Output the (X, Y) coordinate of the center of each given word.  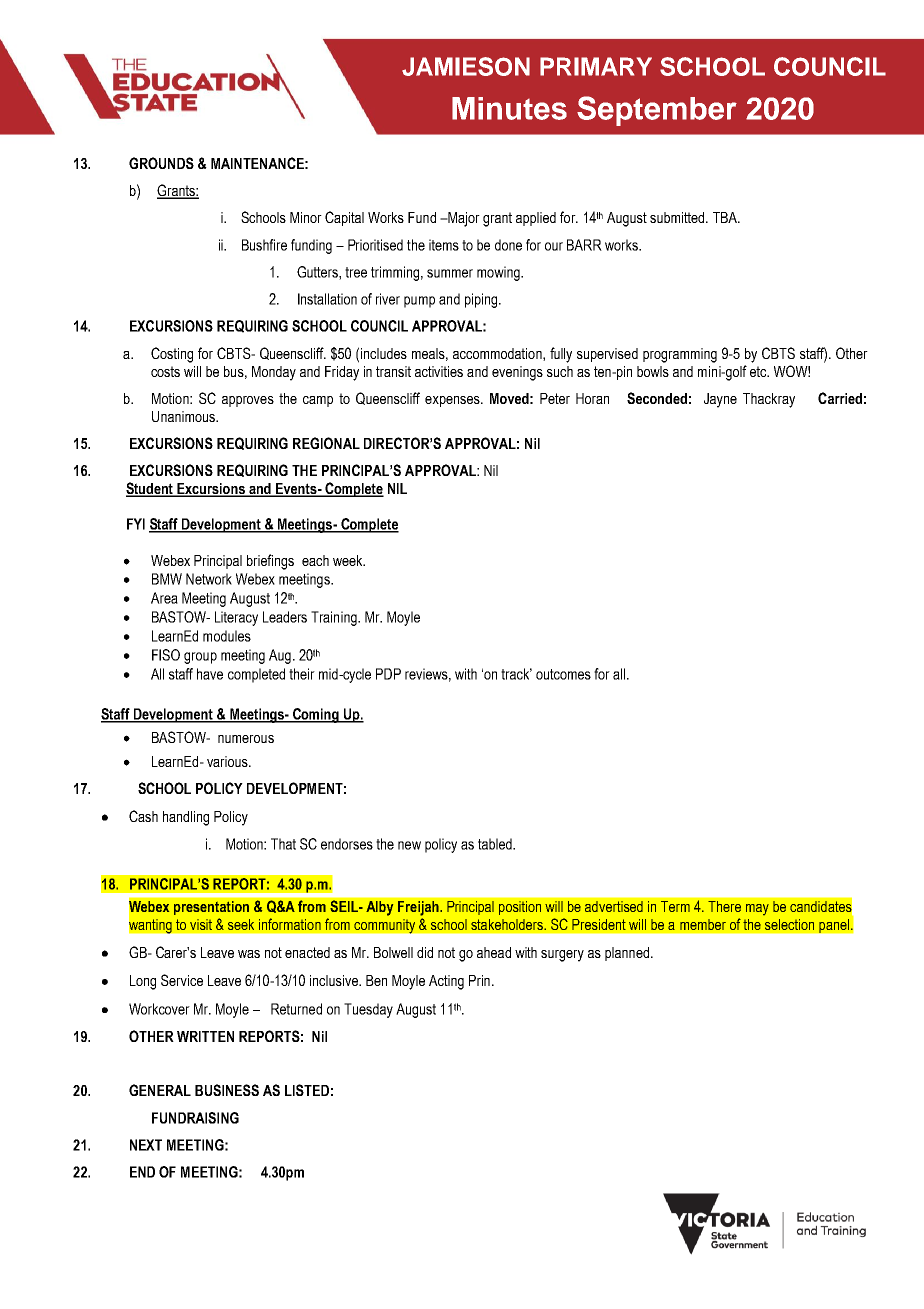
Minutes (509, 108)
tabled (496, 844)
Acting (446, 982)
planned (627, 954)
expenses (453, 401)
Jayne (720, 400)
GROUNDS (161, 163)
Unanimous (184, 416)
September (657, 111)
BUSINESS (227, 1090)
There (724, 906)
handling (186, 818)
